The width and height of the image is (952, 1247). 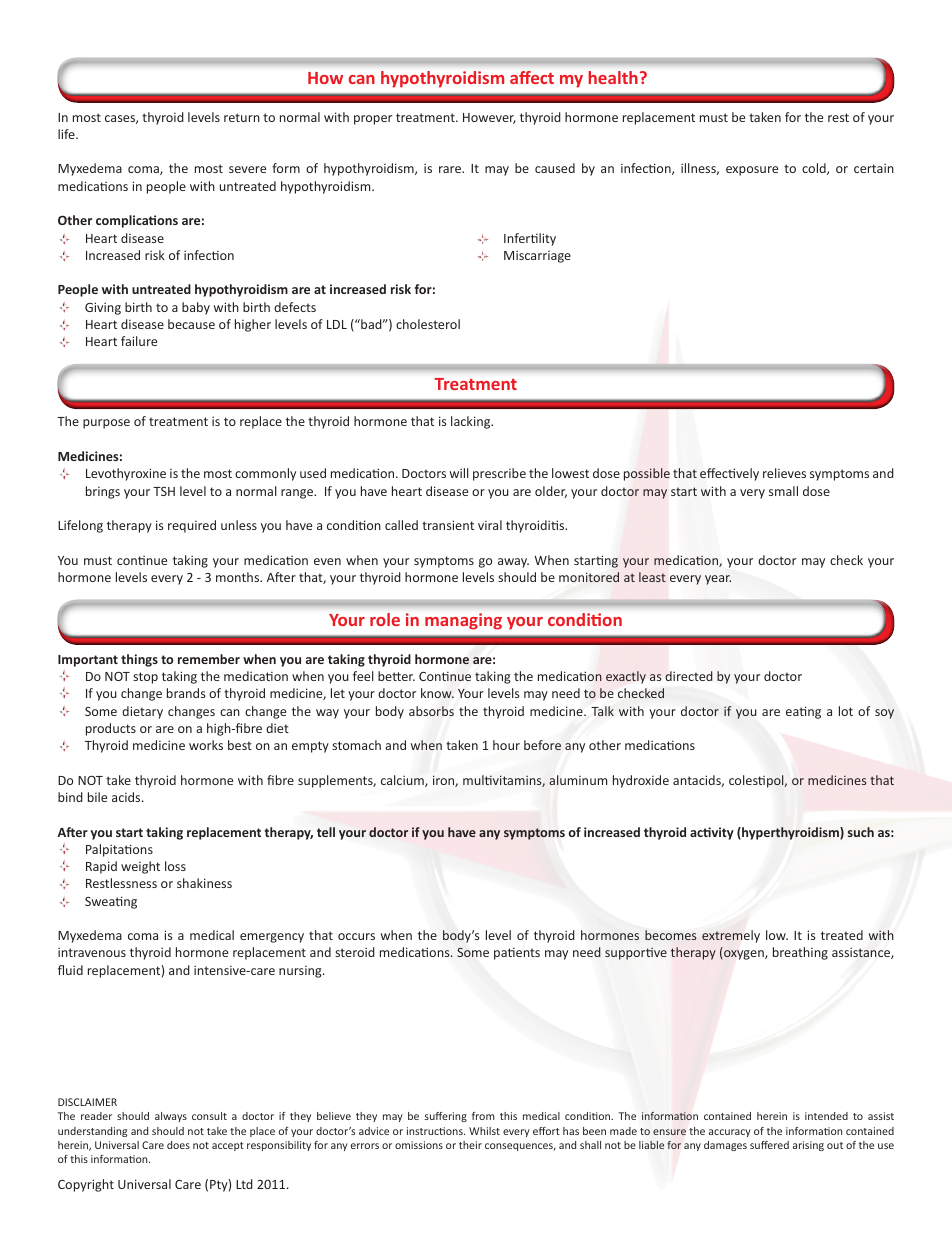 I want to click on things, so click(x=139, y=660).
